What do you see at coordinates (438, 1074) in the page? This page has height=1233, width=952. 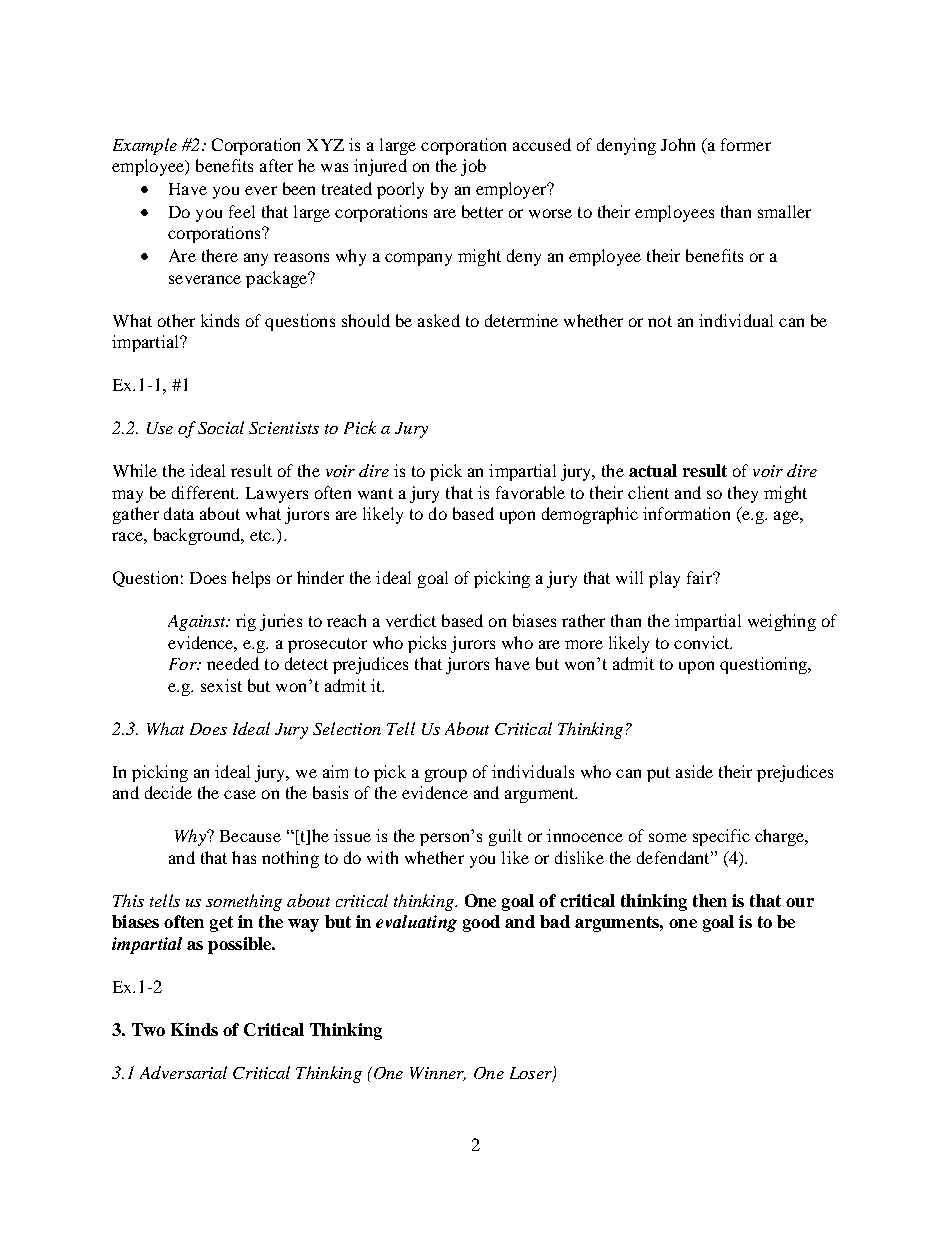 I see `Winner` at bounding box center [438, 1074].
